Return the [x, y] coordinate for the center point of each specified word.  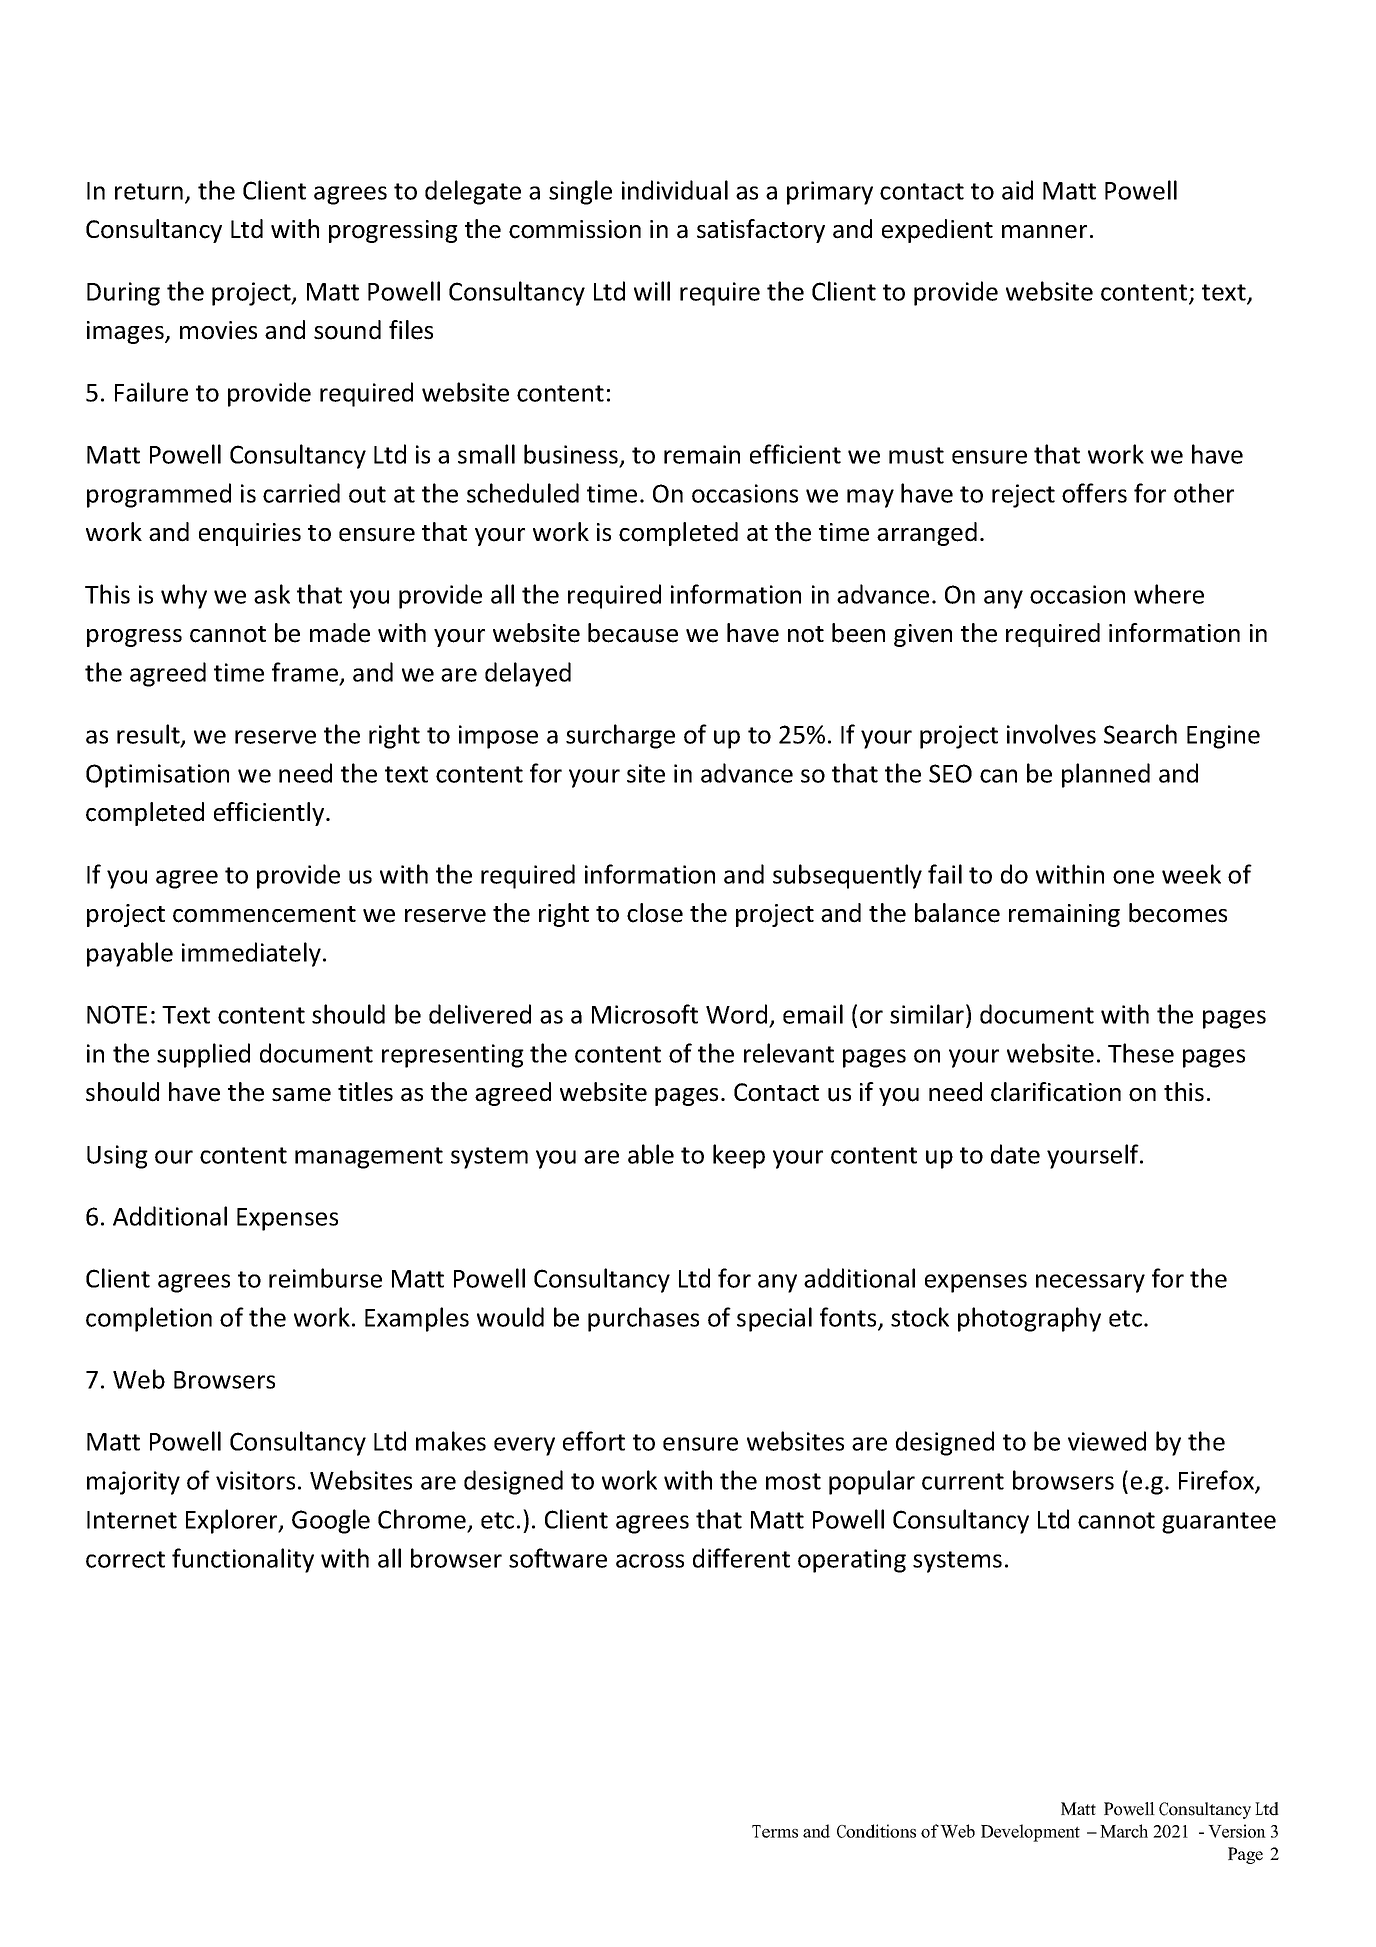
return [149, 191]
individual [675, 190]
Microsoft [645, 1014]
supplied [203, 1055]
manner [1044, 232]
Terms [775, 1831]
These [1141, 1053]
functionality [243, 1560]
